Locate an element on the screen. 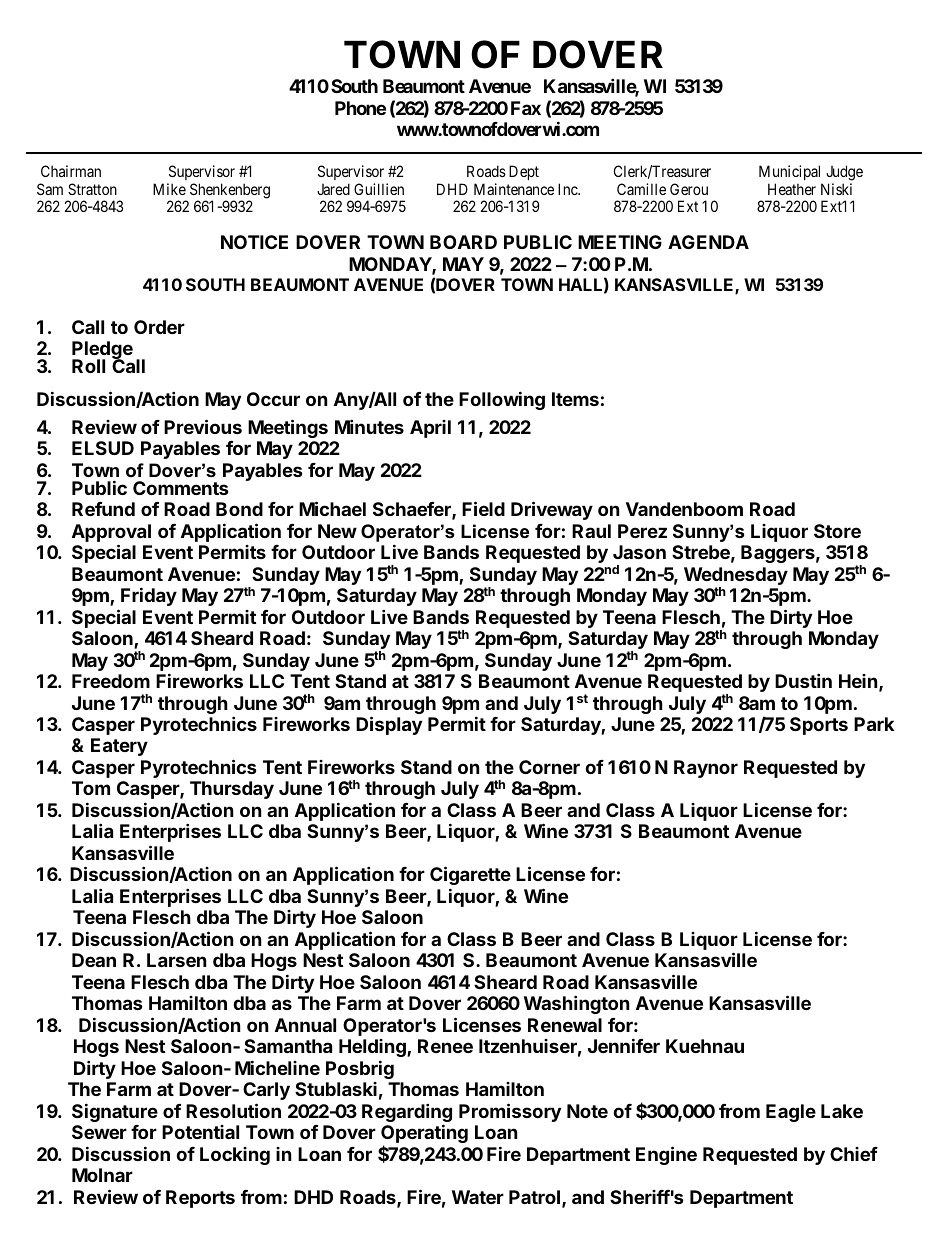 The height and width of the screenshot is (1233, 952). Dept is located at coordinates (524, 172).
